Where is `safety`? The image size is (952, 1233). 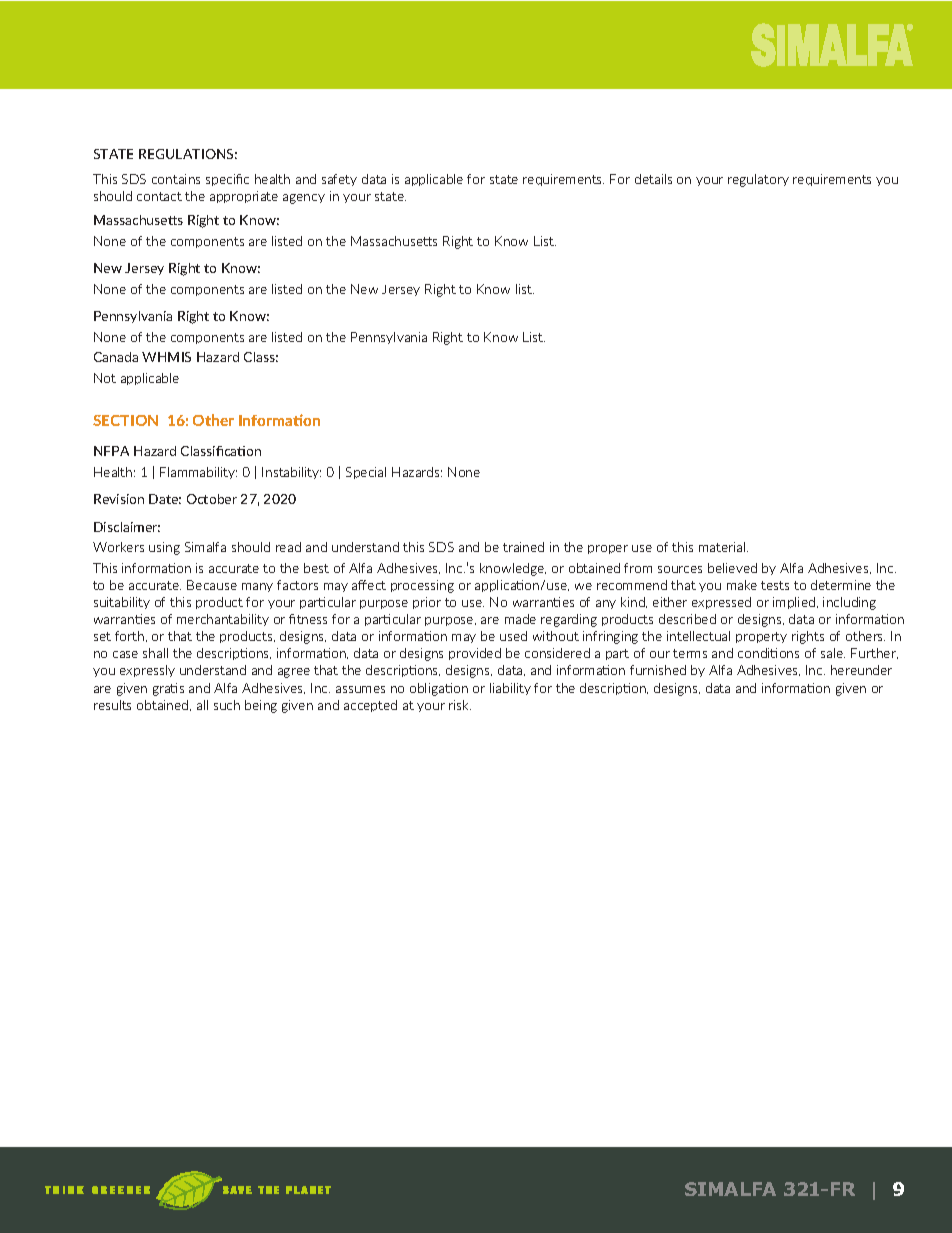
safety is located at coordinates (339, 180).
